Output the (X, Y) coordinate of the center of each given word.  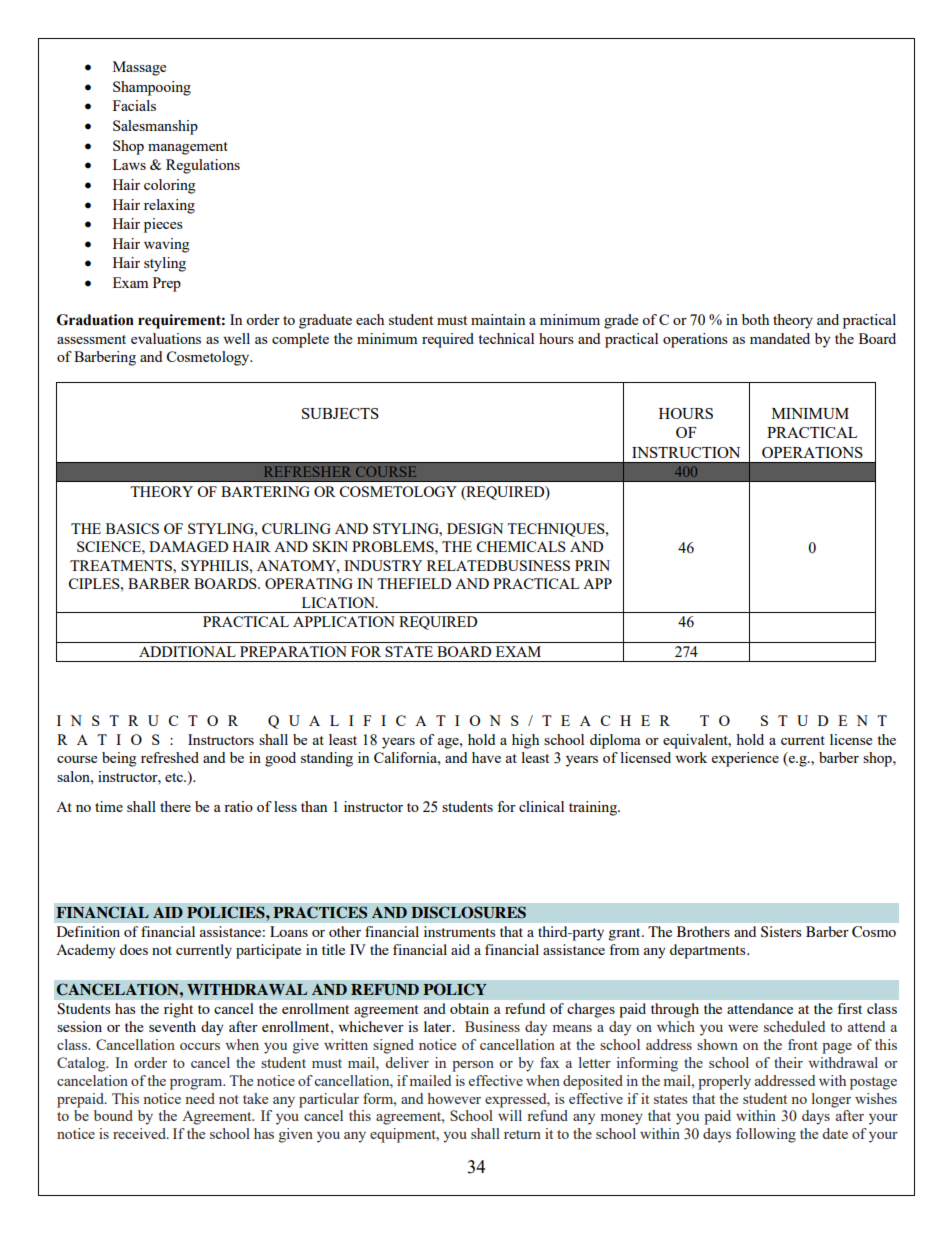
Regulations (203, 166)
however (454, 1098)
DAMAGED (188, 546)
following (766, 1135)
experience (745, 759)
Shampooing (152, 88)
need (200, 1098)
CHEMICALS (521, 546)
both (755, 319)
